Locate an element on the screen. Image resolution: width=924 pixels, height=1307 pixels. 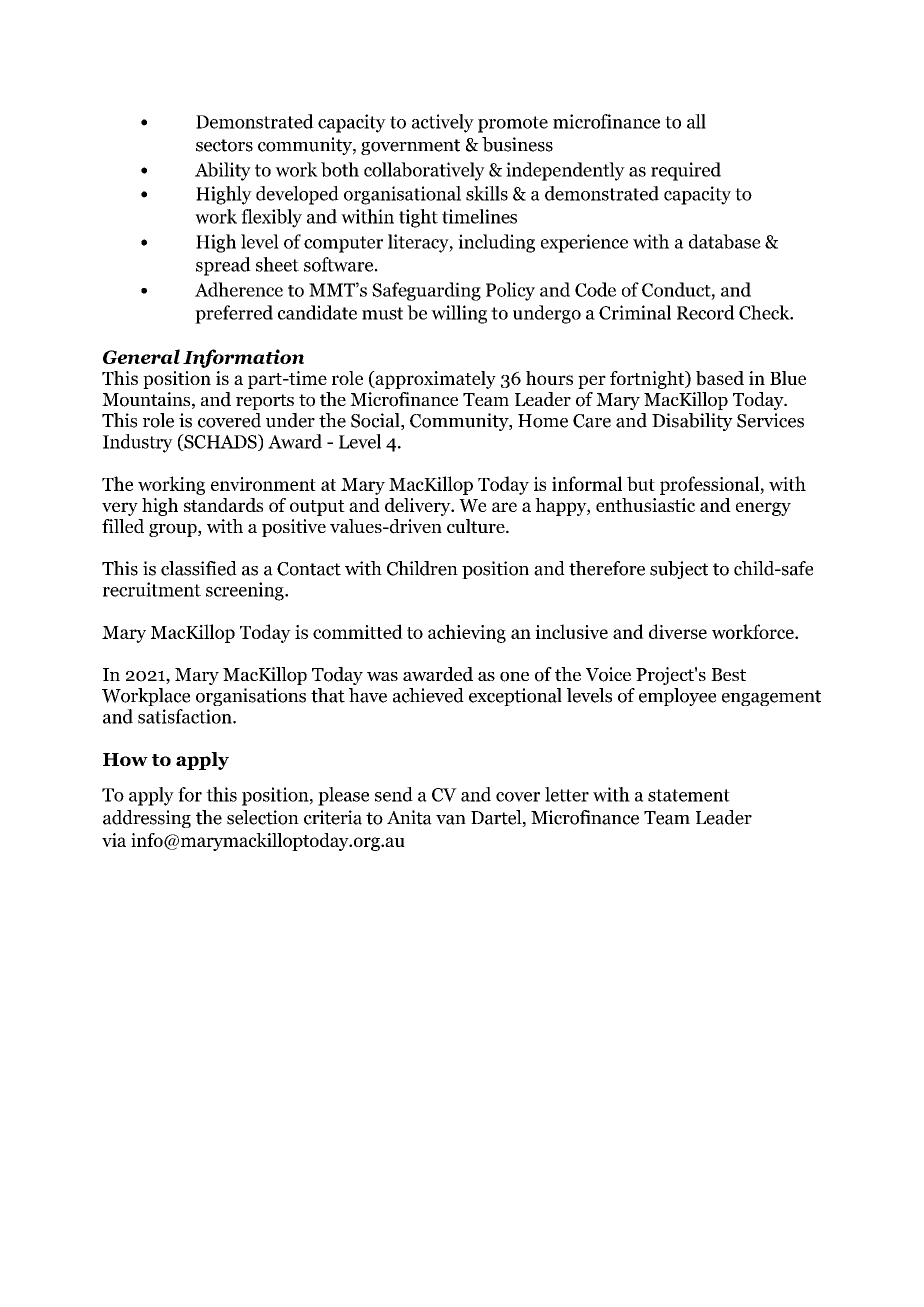
diverse is located at coordinates (678, 631).
